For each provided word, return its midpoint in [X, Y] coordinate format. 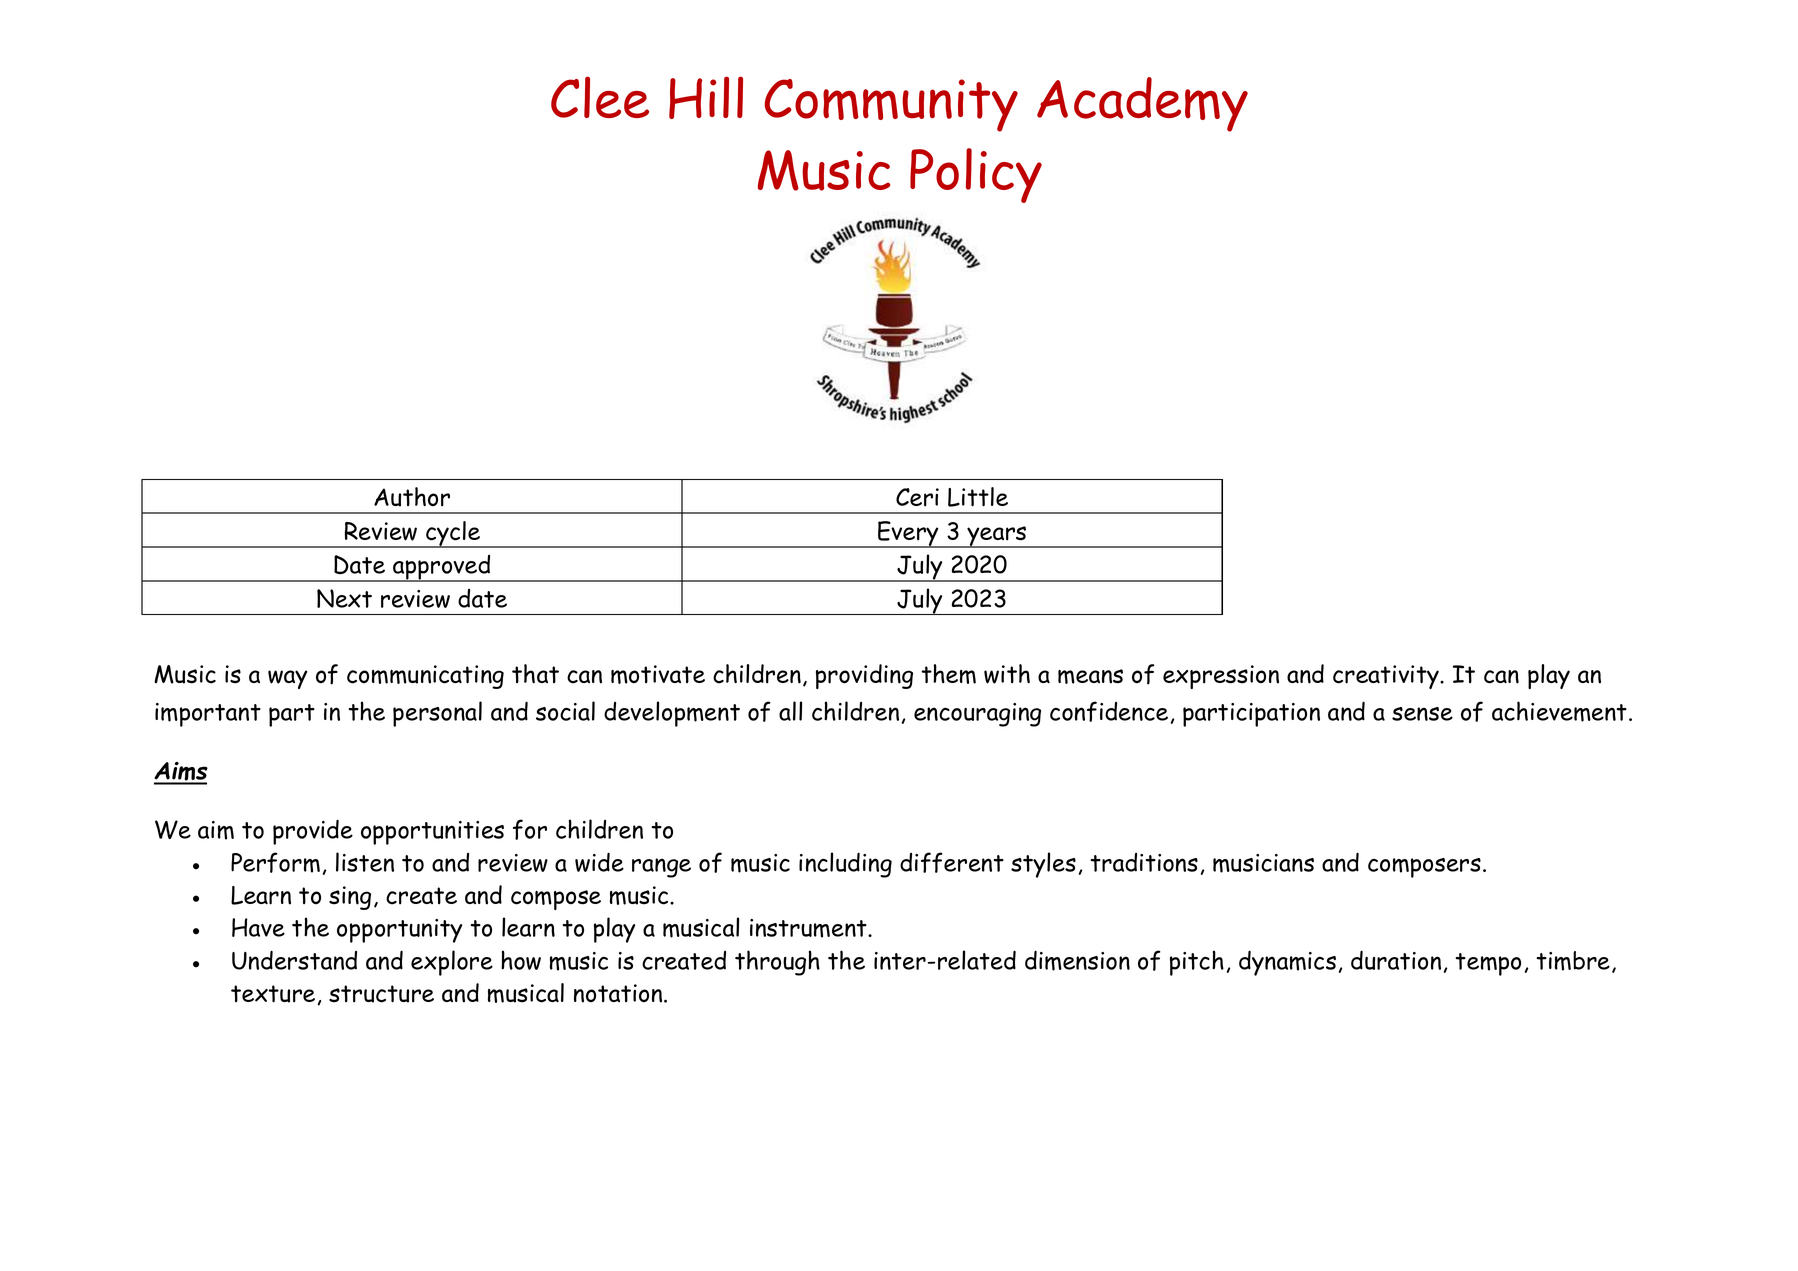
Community [891, 105]
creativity [1387, 677]
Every [908, 534]
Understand [294, 960]
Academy [1142, 104]
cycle [453, 534]
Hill [706, 97]
